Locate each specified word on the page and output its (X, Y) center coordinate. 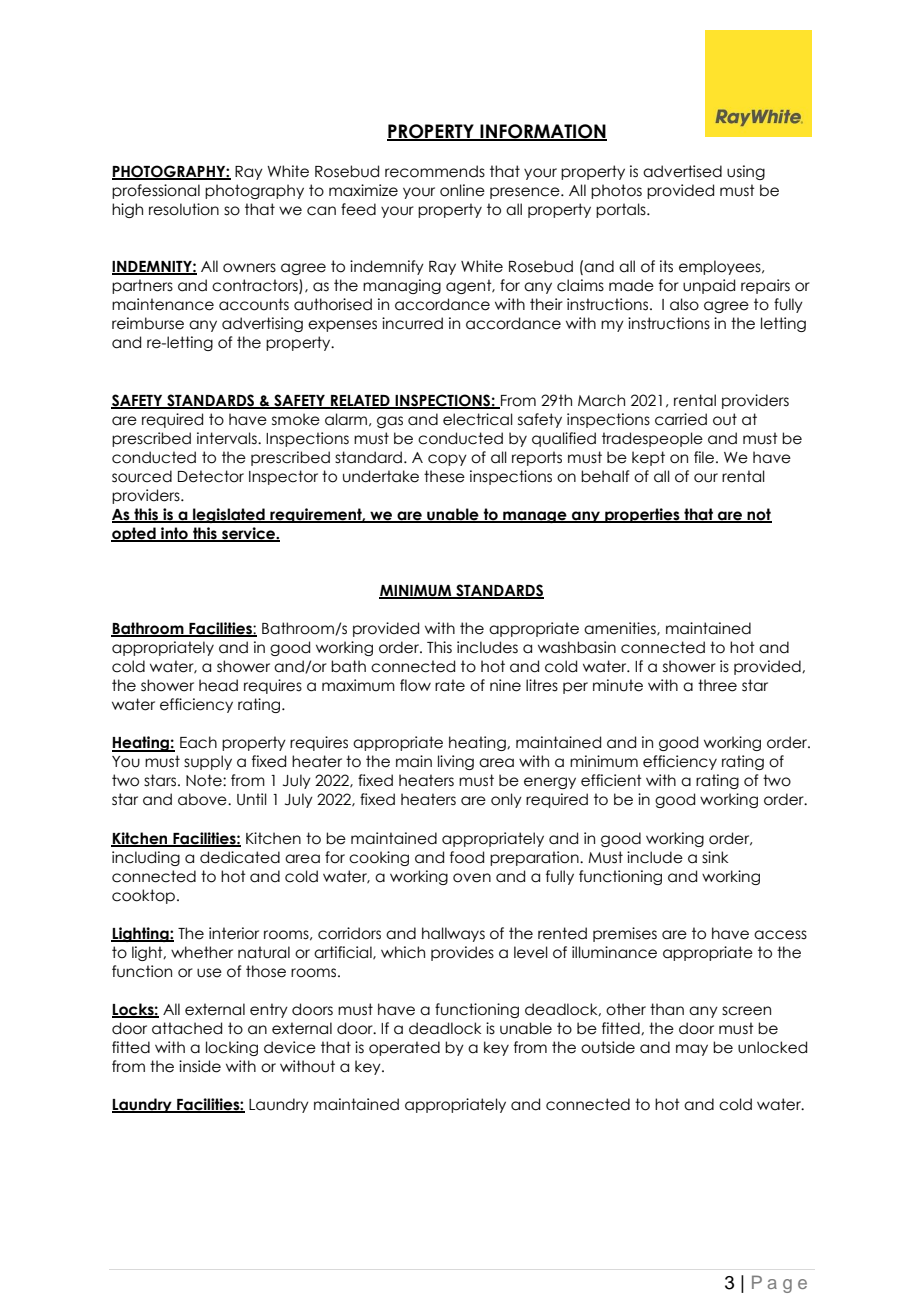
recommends (435, 171)
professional (156, 191)
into (174, 534)
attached (187, 1028)
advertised (682, 171)
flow (415, 685)
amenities (621, 629)
